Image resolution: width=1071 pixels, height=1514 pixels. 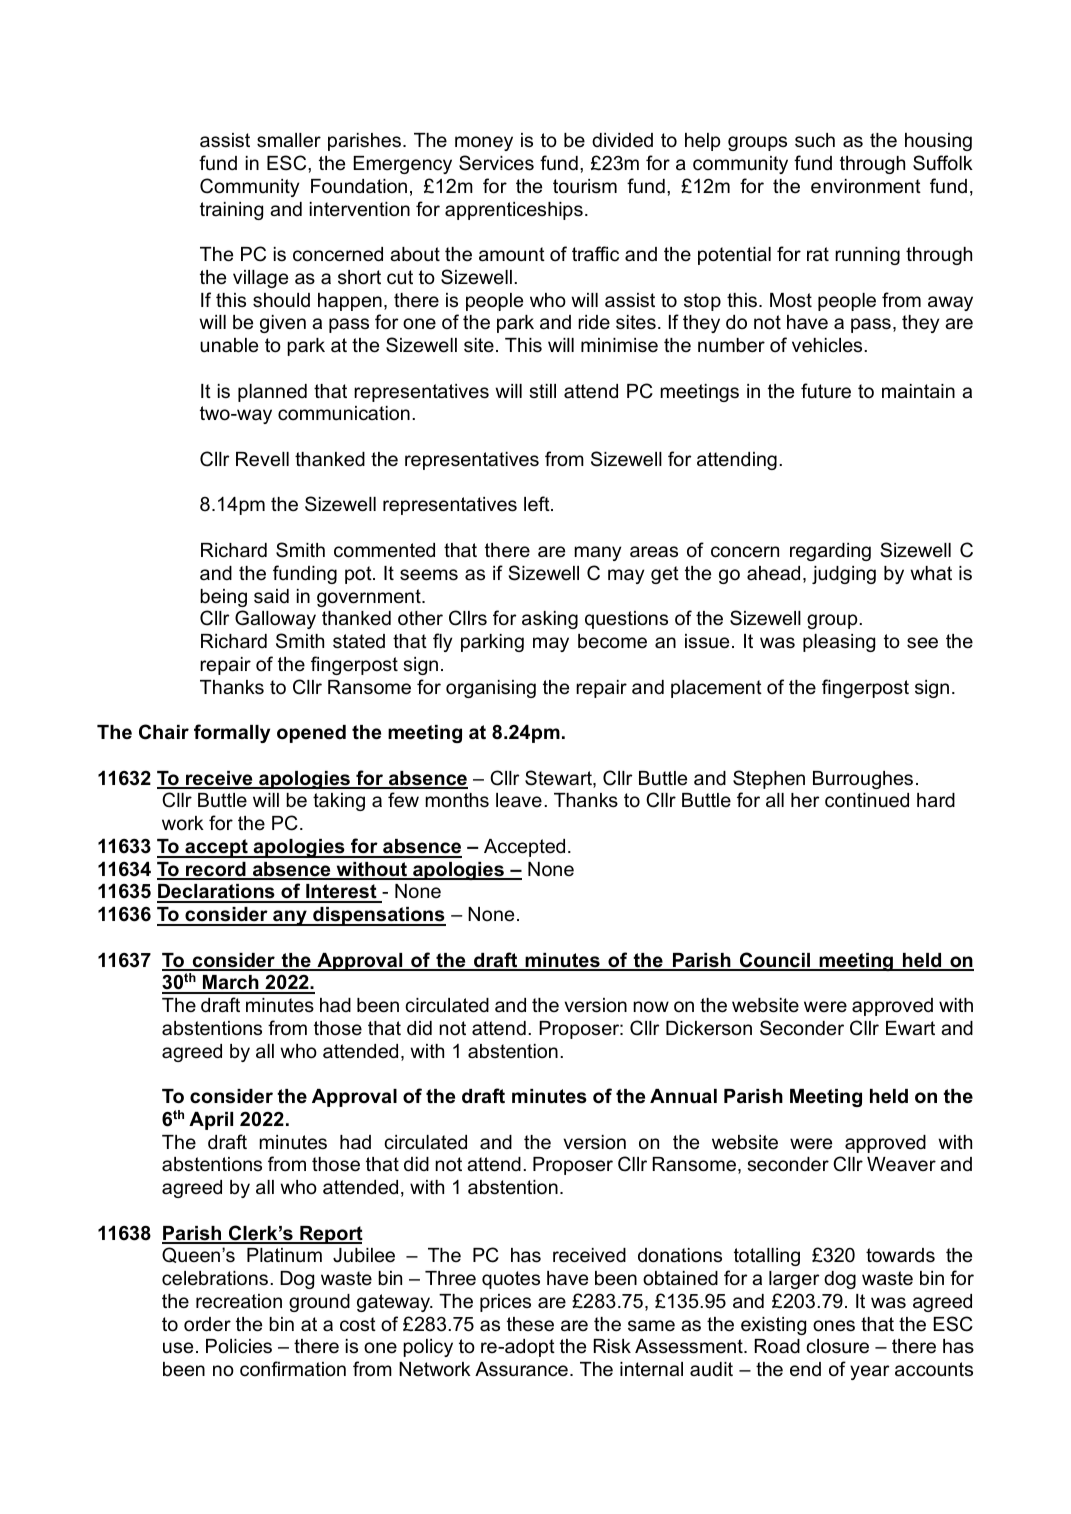 I want to click on Policies, so click(x=239, y=1346).
